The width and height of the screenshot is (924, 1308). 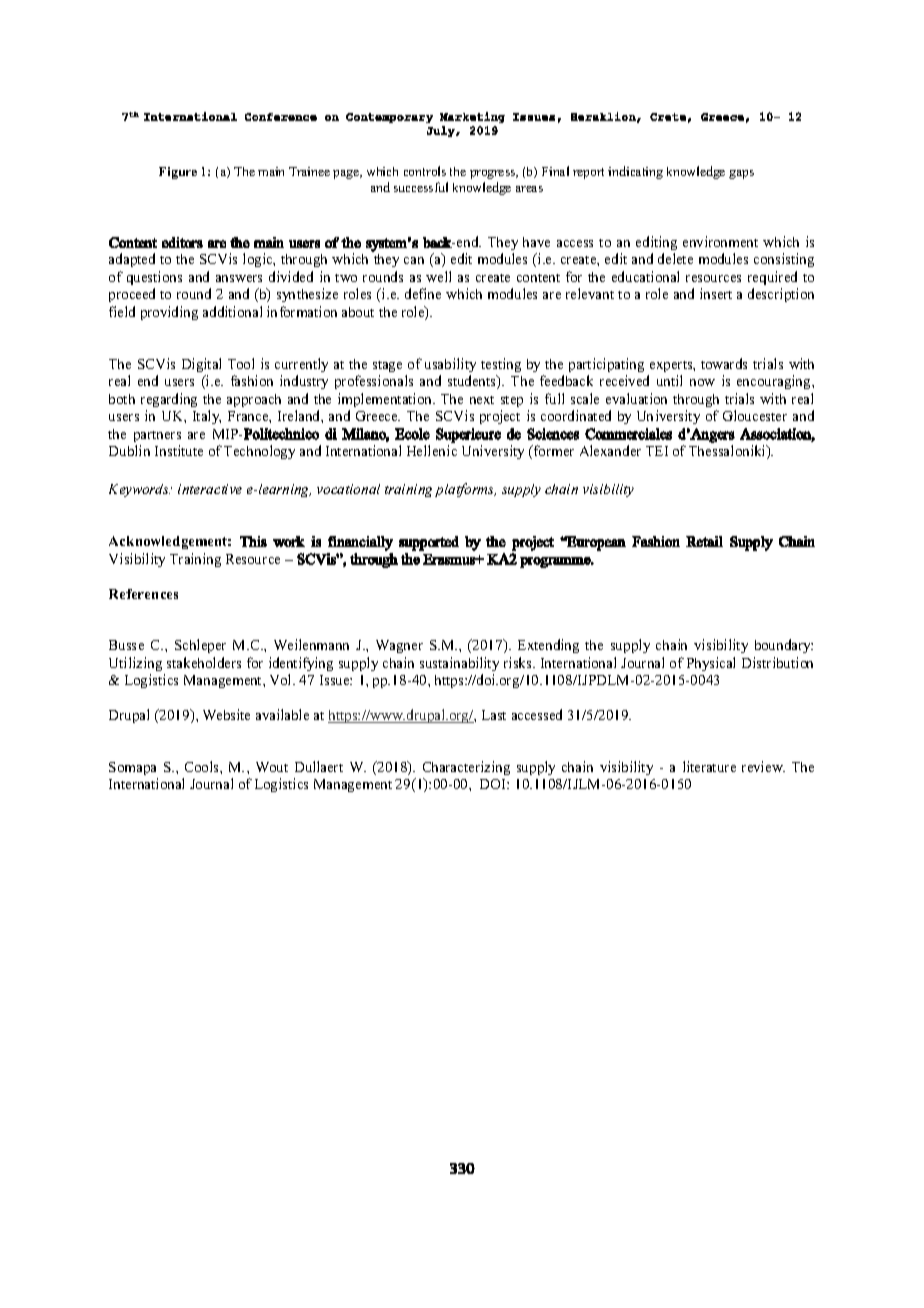 What do you see at coordinates (178, 173) in the screenshot?
I see `Figure` at bounding box center [178, 173].
